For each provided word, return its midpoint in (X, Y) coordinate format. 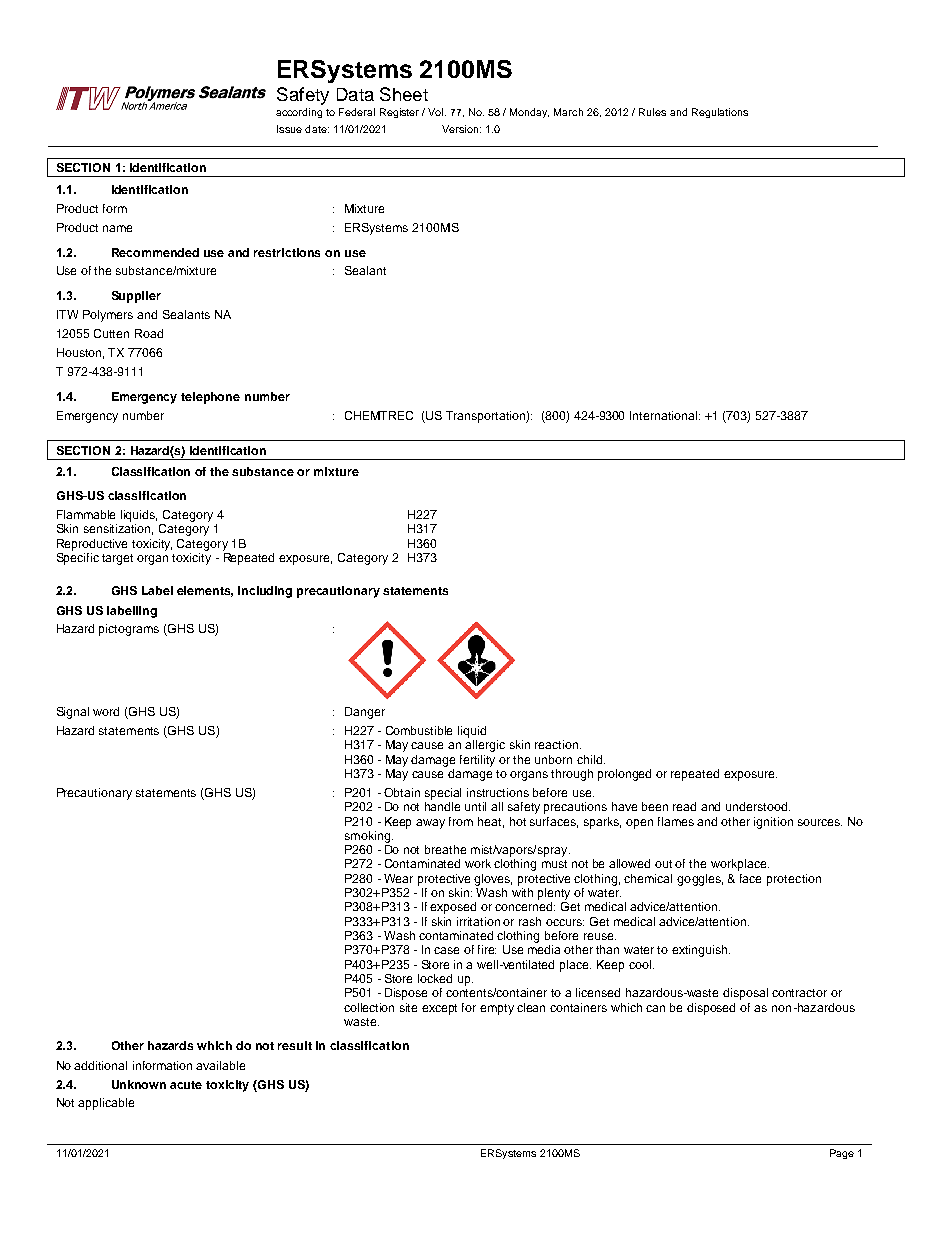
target (117, 559)
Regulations (720, 113)
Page (842, 1154)
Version (460, 129)
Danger (365, 713)
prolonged (624, 775)
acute (186, 1085)
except (439, 1009)
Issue (289, 129)
